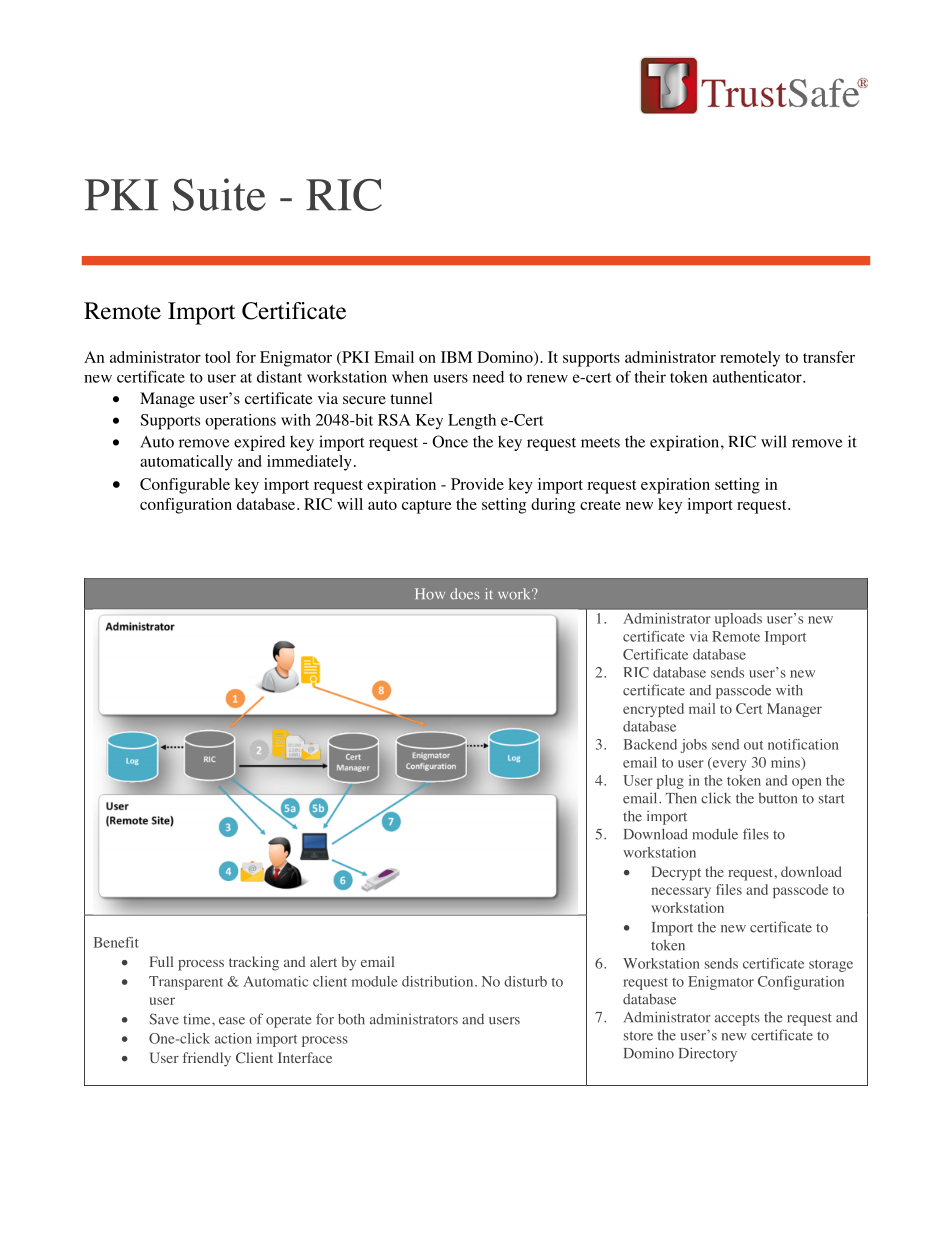 This image has width=952, height=1233. What do you see at coordinates (240, 422) in the image?
I see `operations` at bounding box center [240, 422].
